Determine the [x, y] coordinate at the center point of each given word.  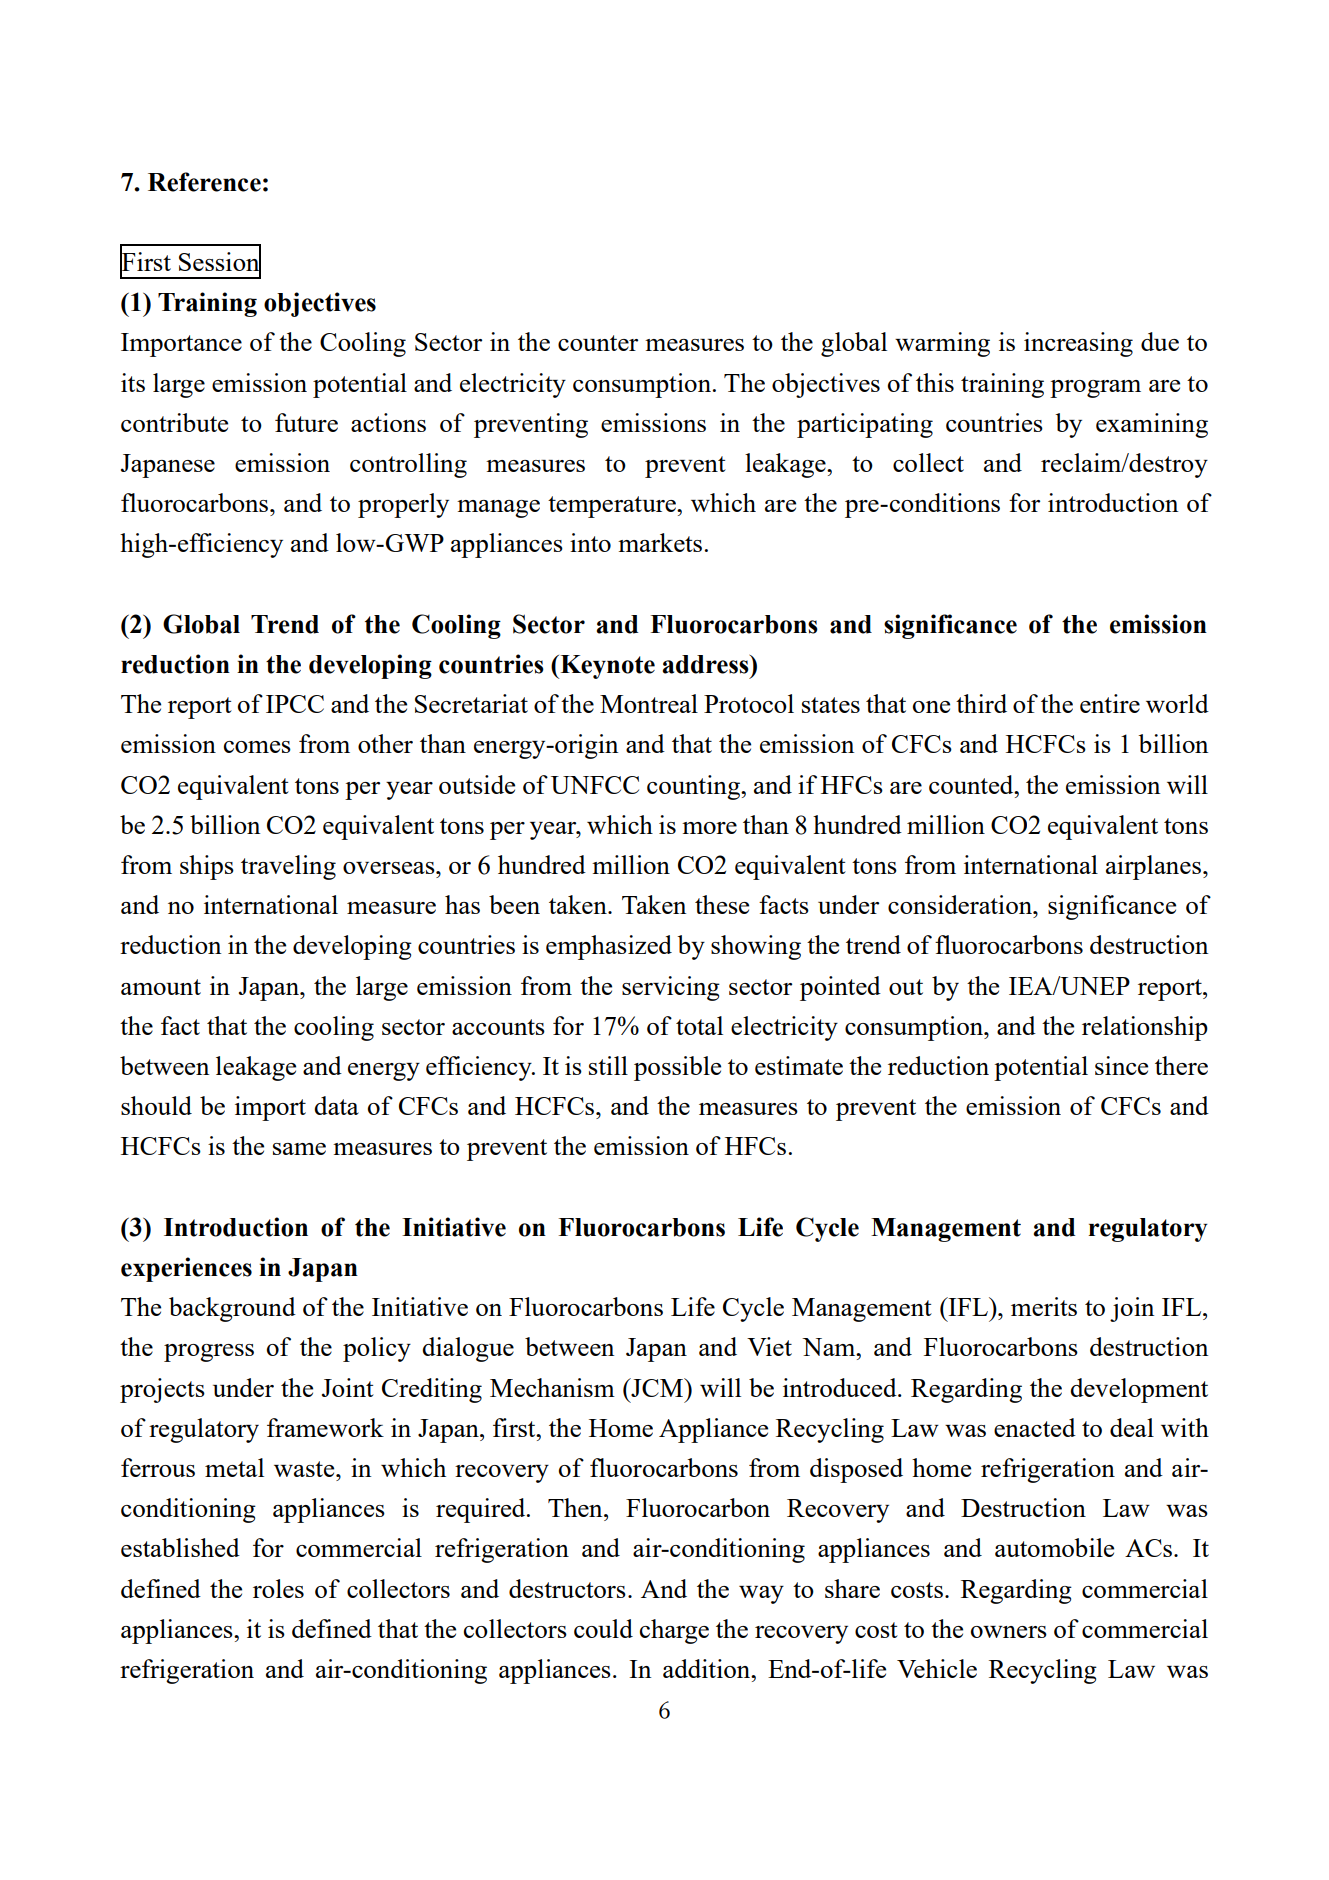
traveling [288, 867]
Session [220, 262]
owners [1009, 1632]
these [722, 904]
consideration [961, 904]
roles [278, 1588]
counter [598, 343]
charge [674, 1631]
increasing [1078, 344]
